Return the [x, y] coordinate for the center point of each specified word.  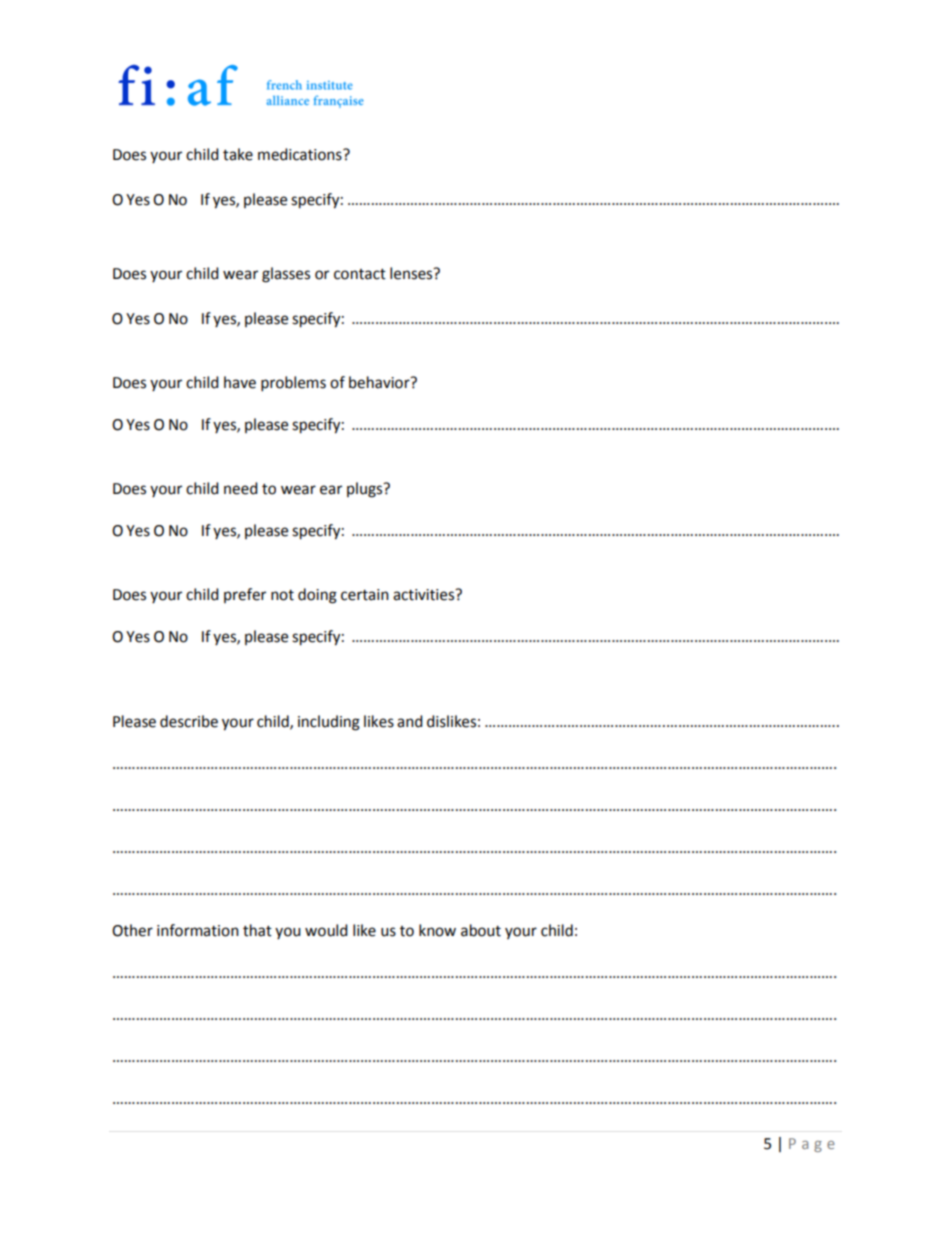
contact [360, 274]
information [198, 930]
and [410, 721]
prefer [245, 595]
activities [425, 595]
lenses [412, 273]
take [238, 154]
